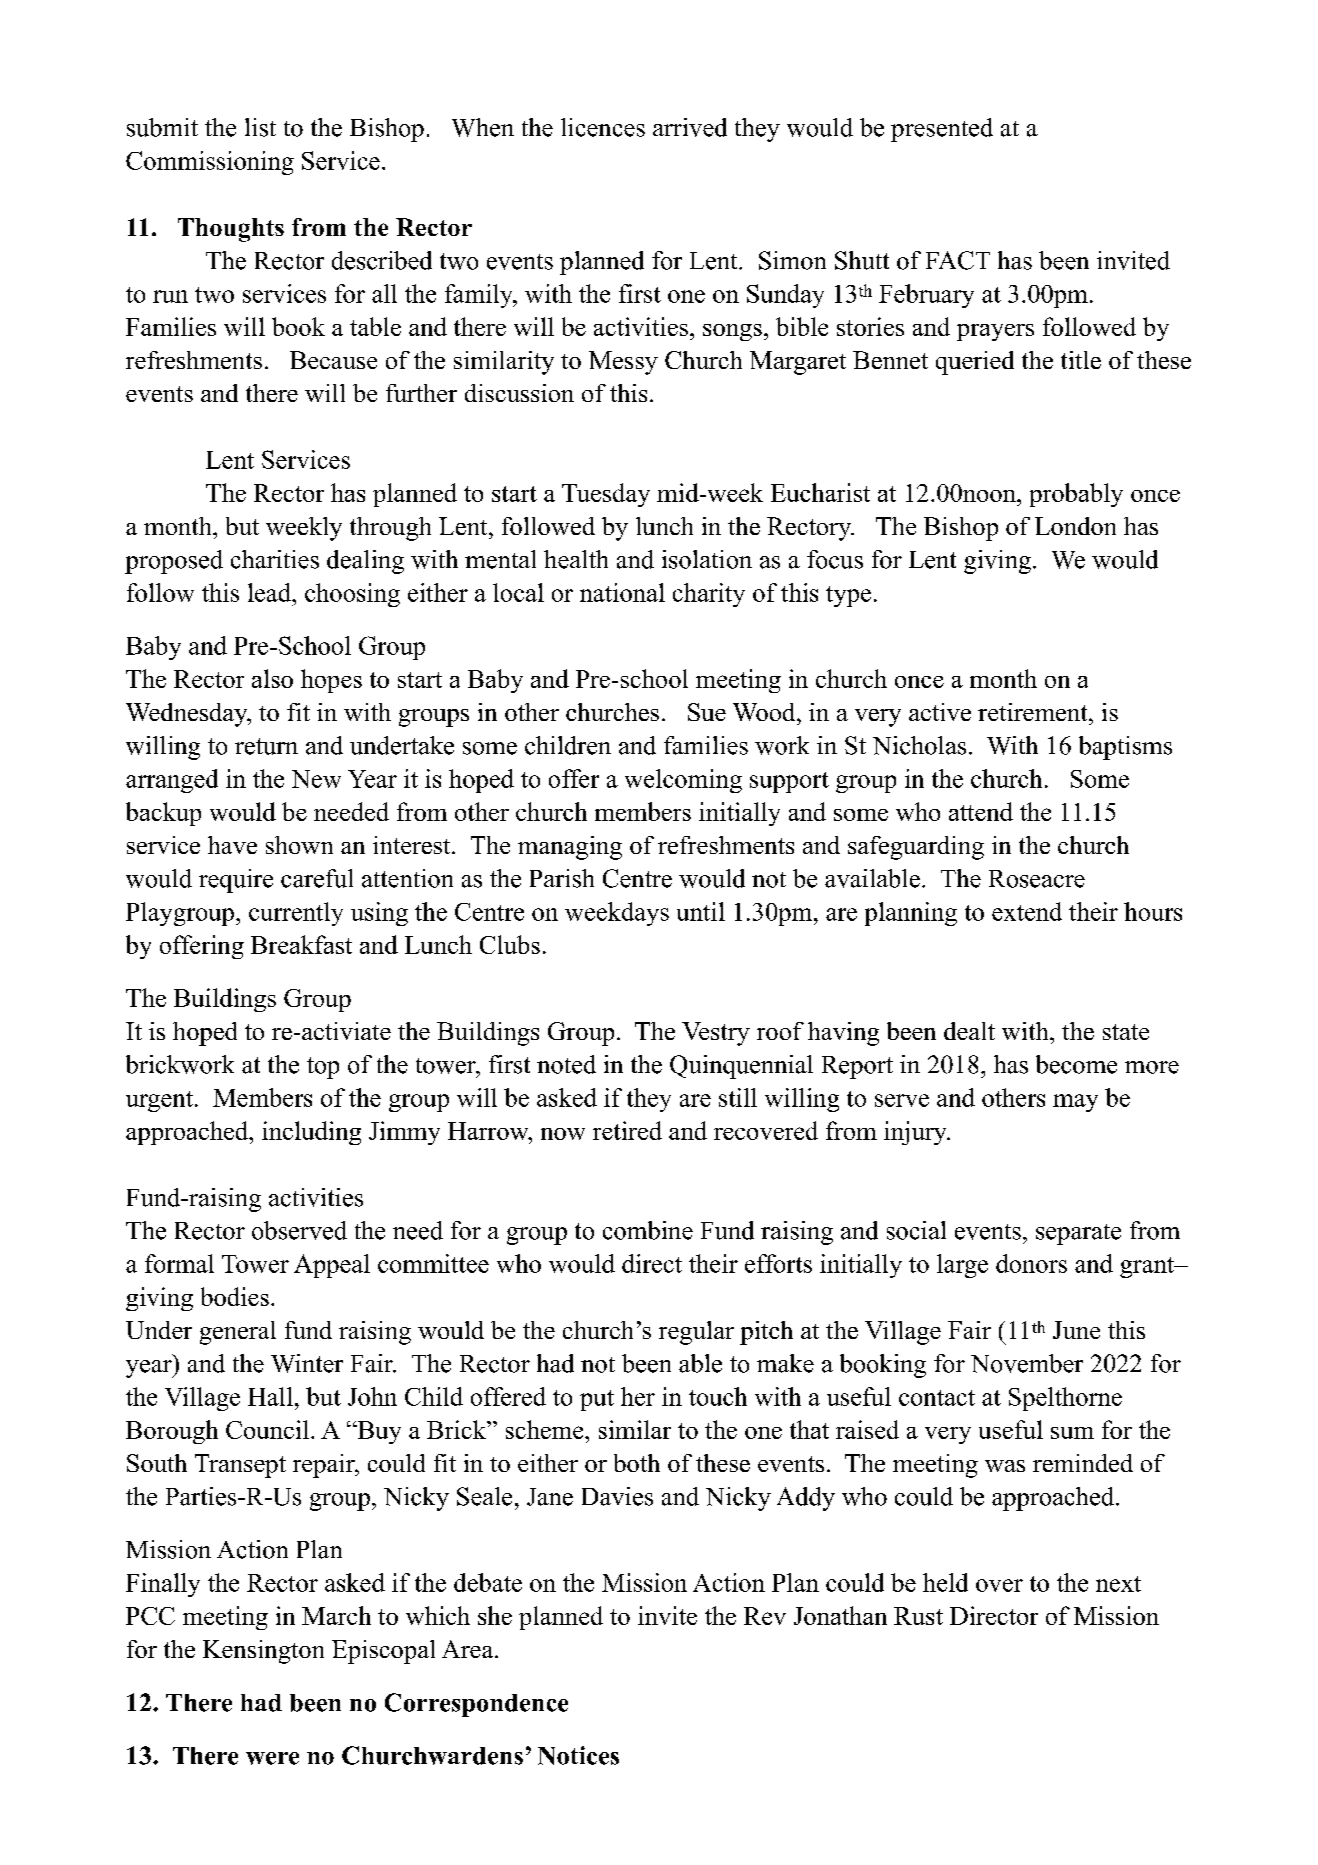  What do you see at coordinates (707, 712) in the screenshot?
I see `Sue` at bounding box center [707, 712].
